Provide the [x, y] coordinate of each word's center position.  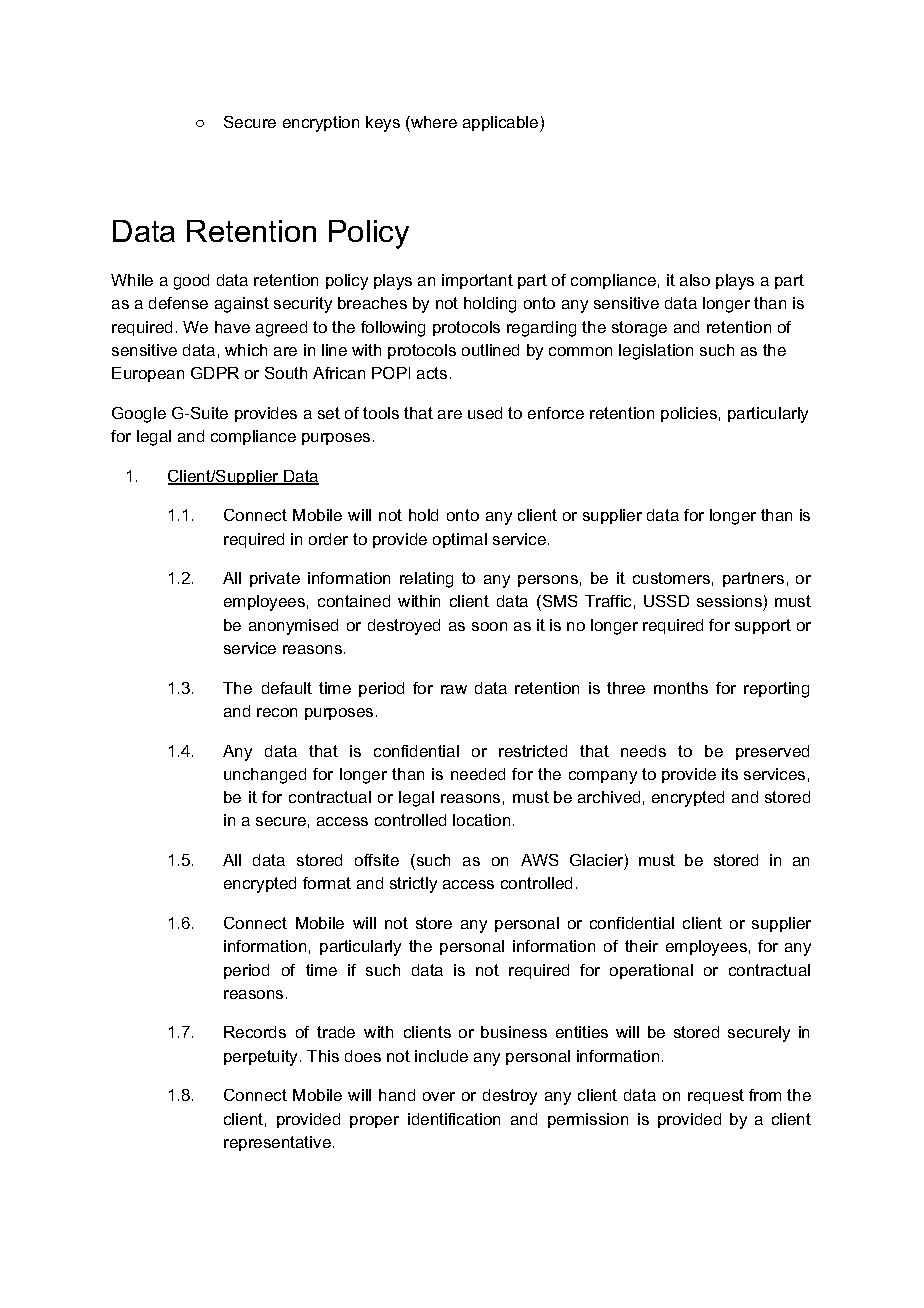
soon [489, 626]
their [641, 946]
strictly [413, 885]
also [695, 280]
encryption [321, 124]
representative [277, 1143]
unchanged [265, 776]
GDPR [215, 373]
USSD [666, 601]
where [433, 122]
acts [432, 373]
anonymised [293, 627]
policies [689, 414]
